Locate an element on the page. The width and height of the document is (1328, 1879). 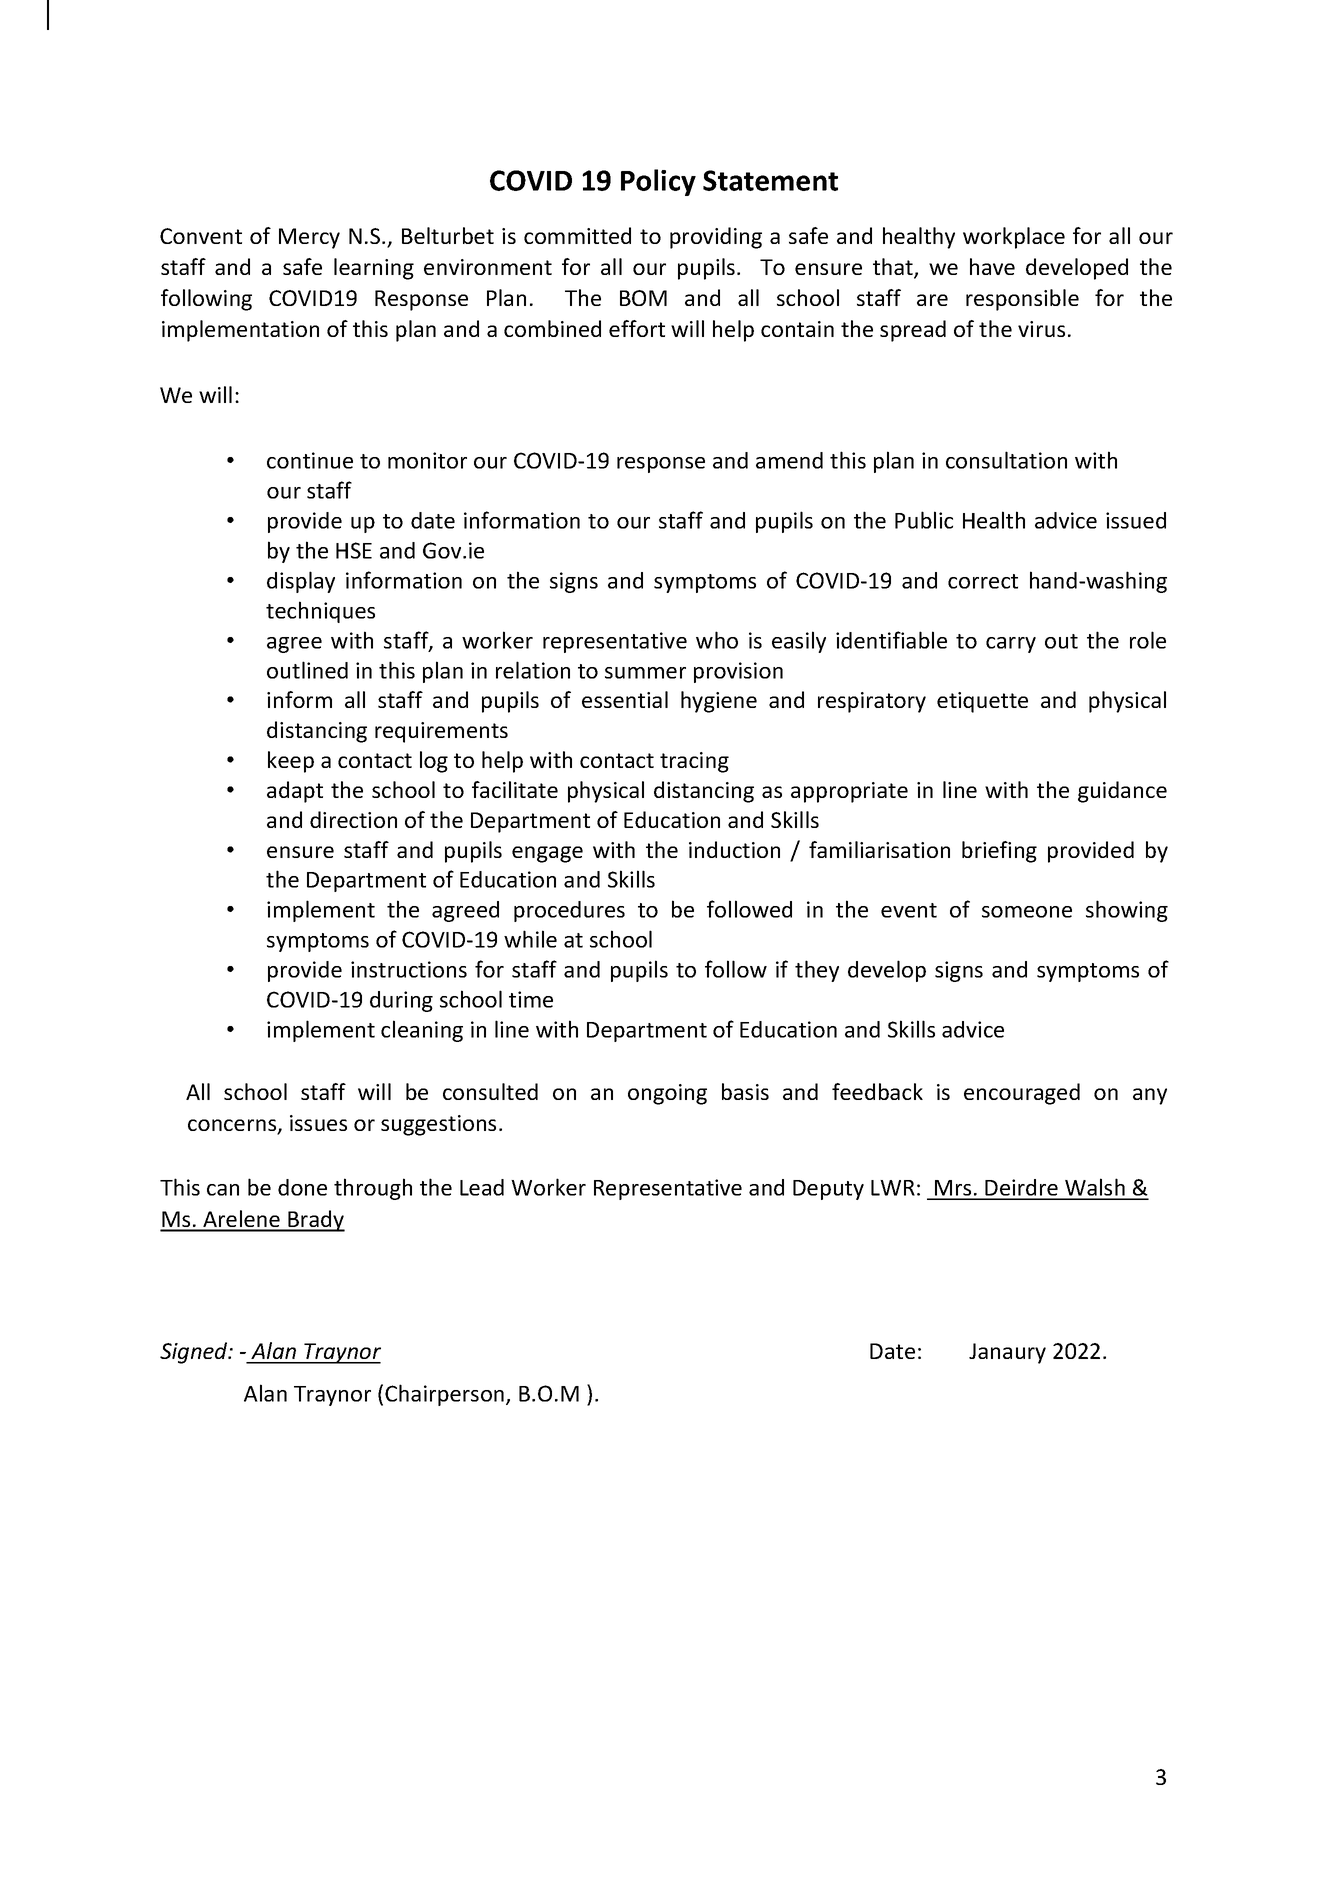
during is located at coordinates (401, 1001).
